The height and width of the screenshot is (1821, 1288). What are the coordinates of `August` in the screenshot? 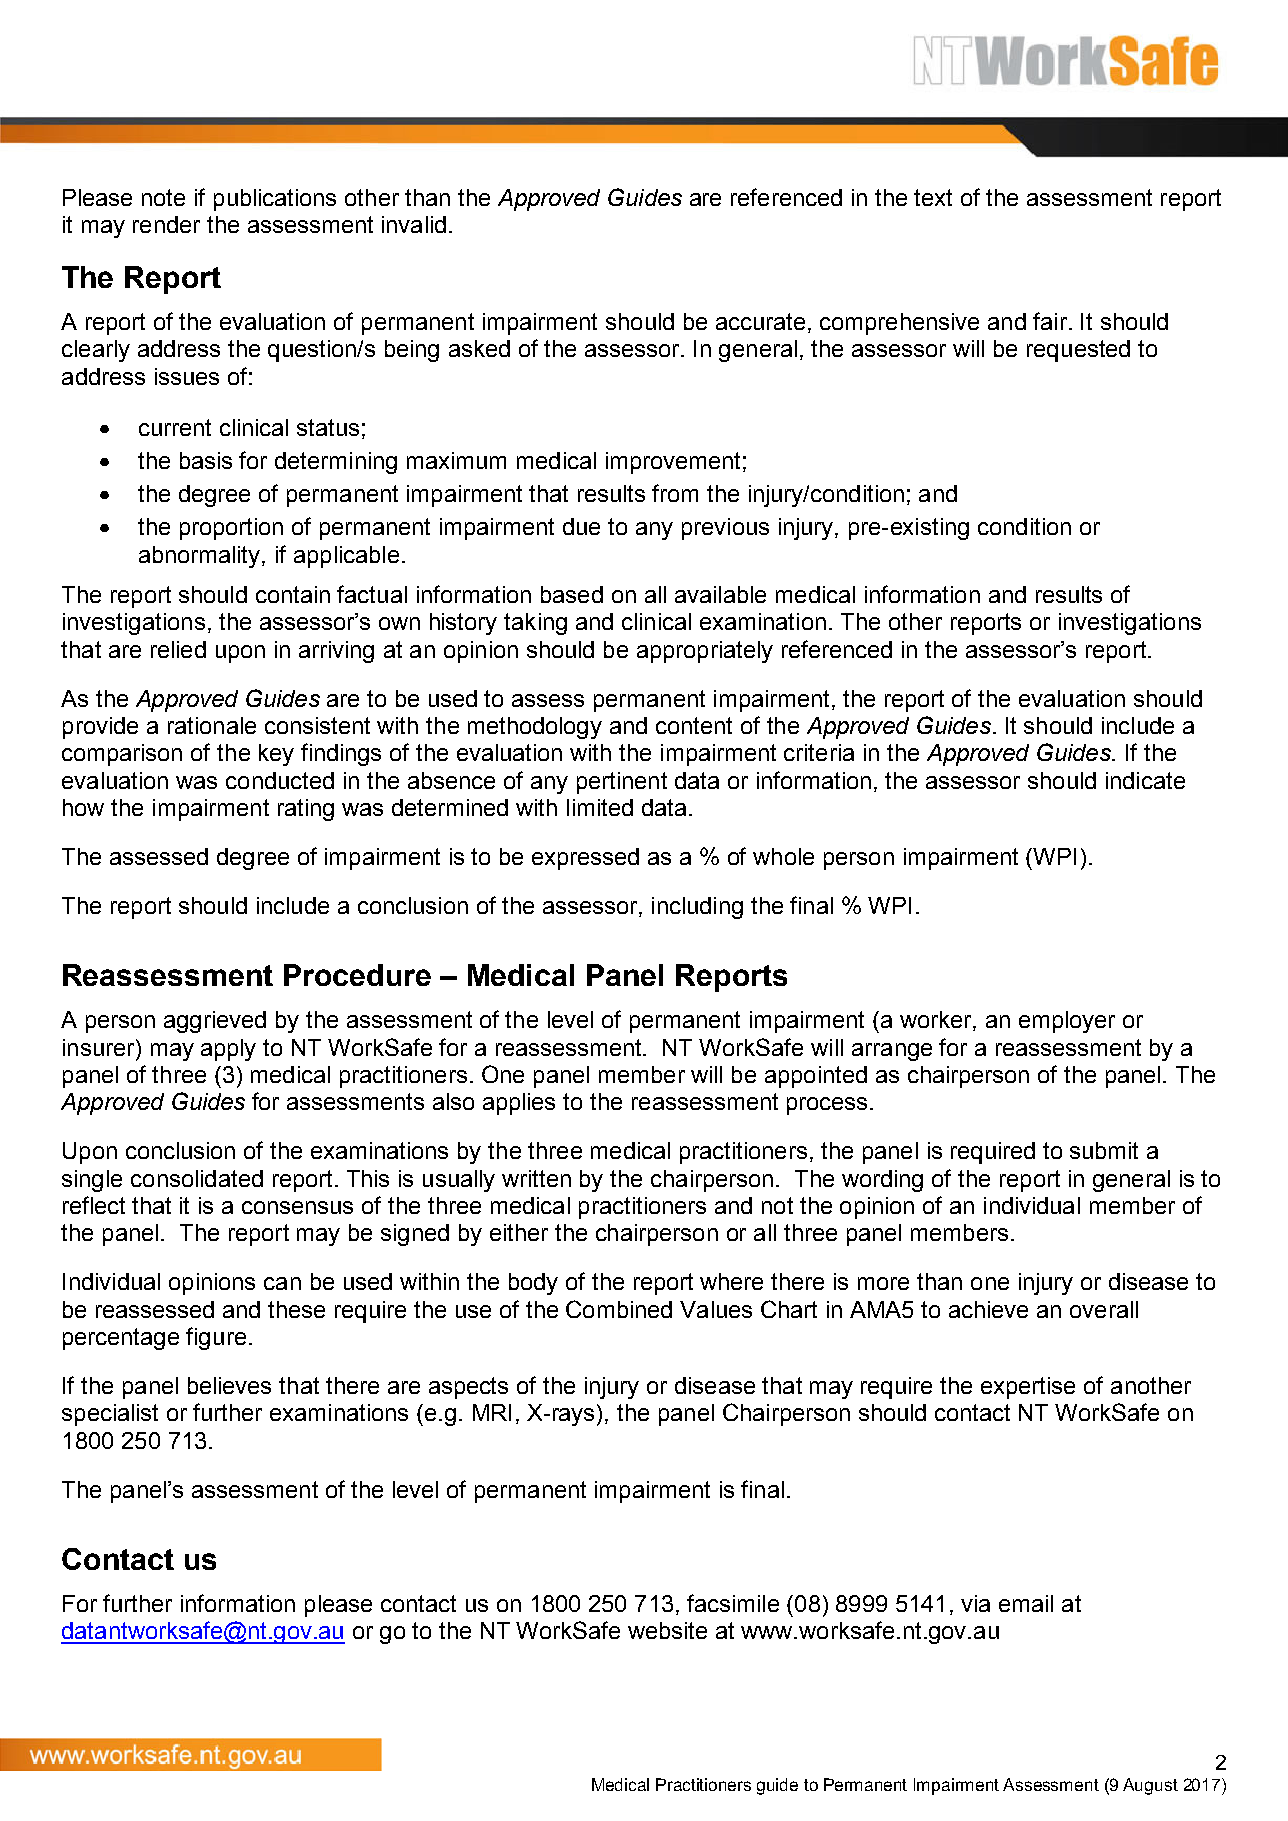 It's located at (1150, 1786).
